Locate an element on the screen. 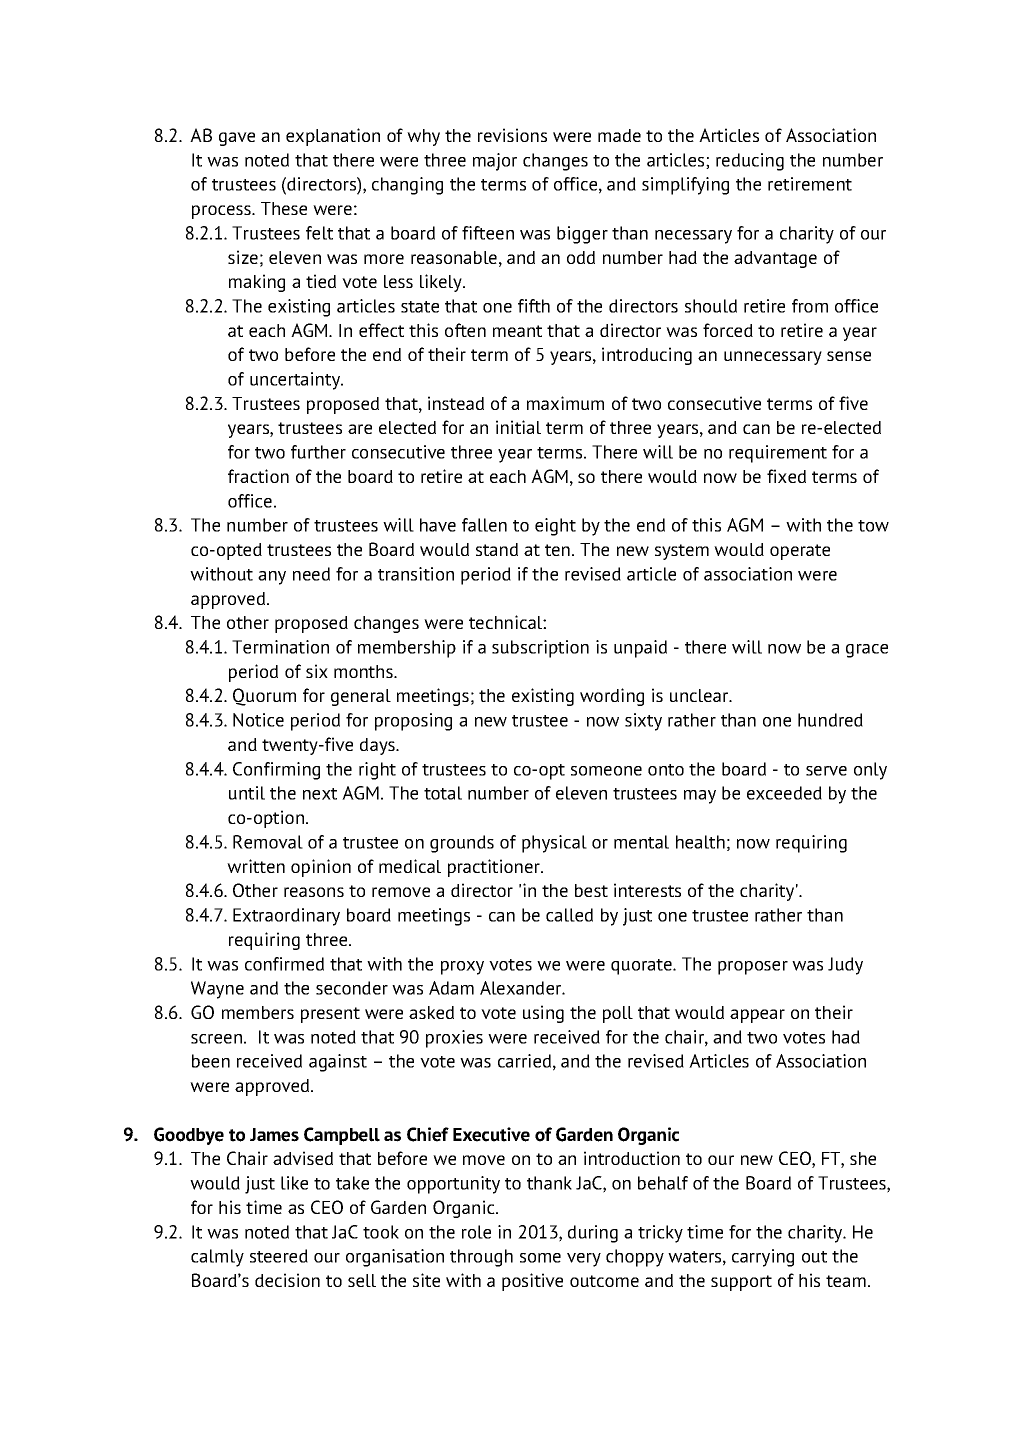 The height and width of the screenshot is (1440, 1018). fraction is located at coordinates (258, 476).
